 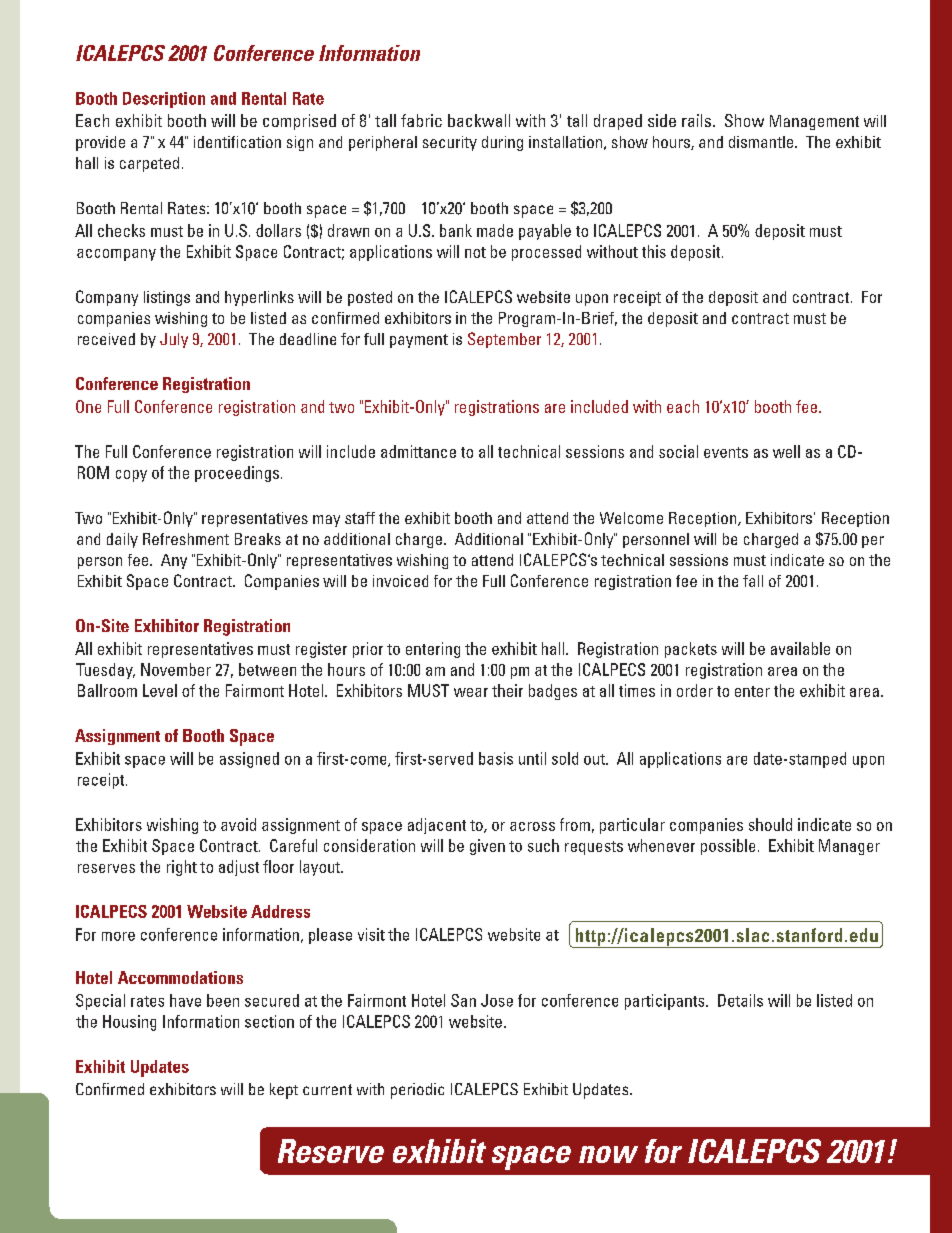 I want to click on basis, so click(x=496, y=758).
